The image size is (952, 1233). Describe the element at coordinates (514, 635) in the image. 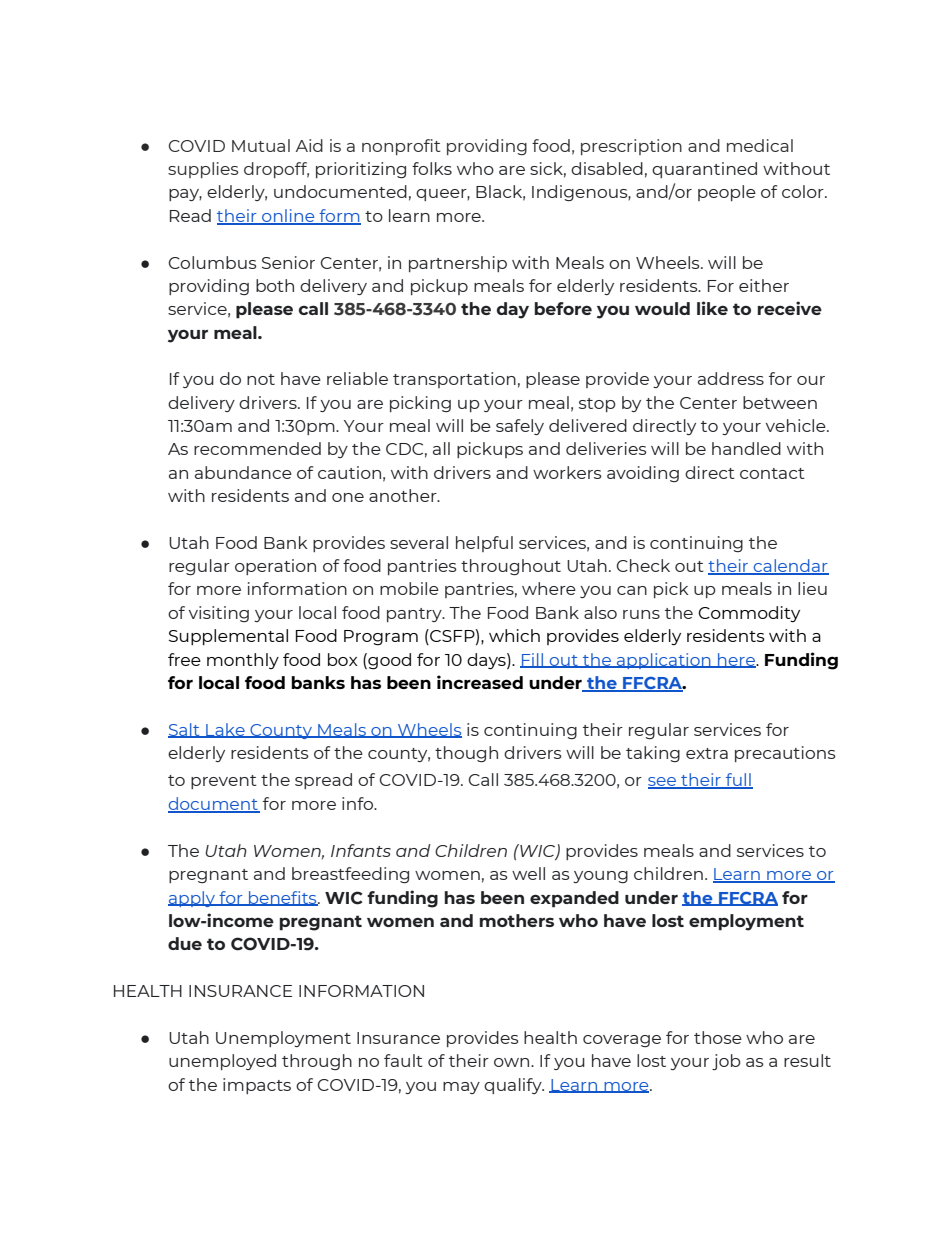

I see `which` at that location.
